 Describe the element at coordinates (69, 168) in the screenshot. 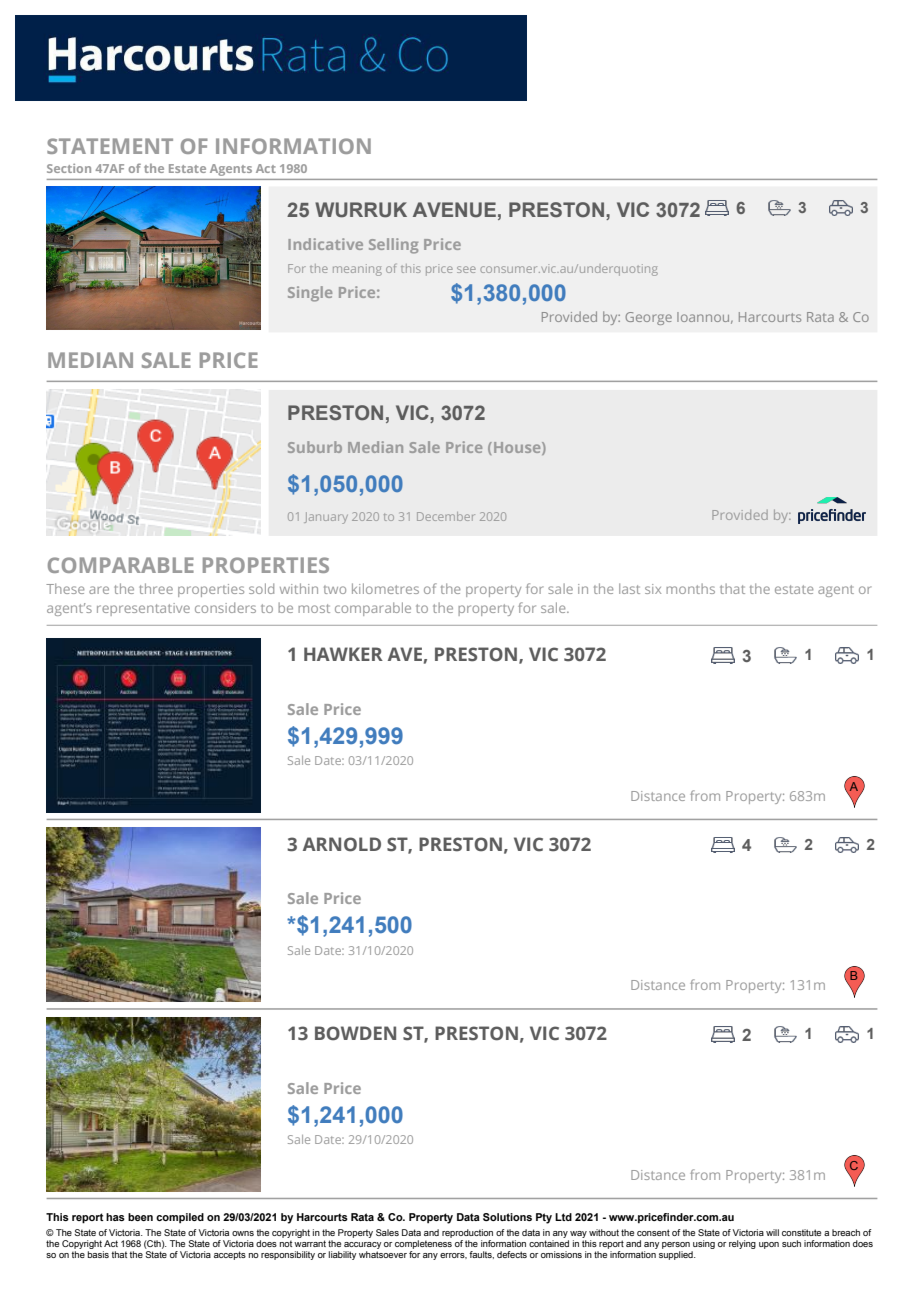

I see `Section` at that location.
